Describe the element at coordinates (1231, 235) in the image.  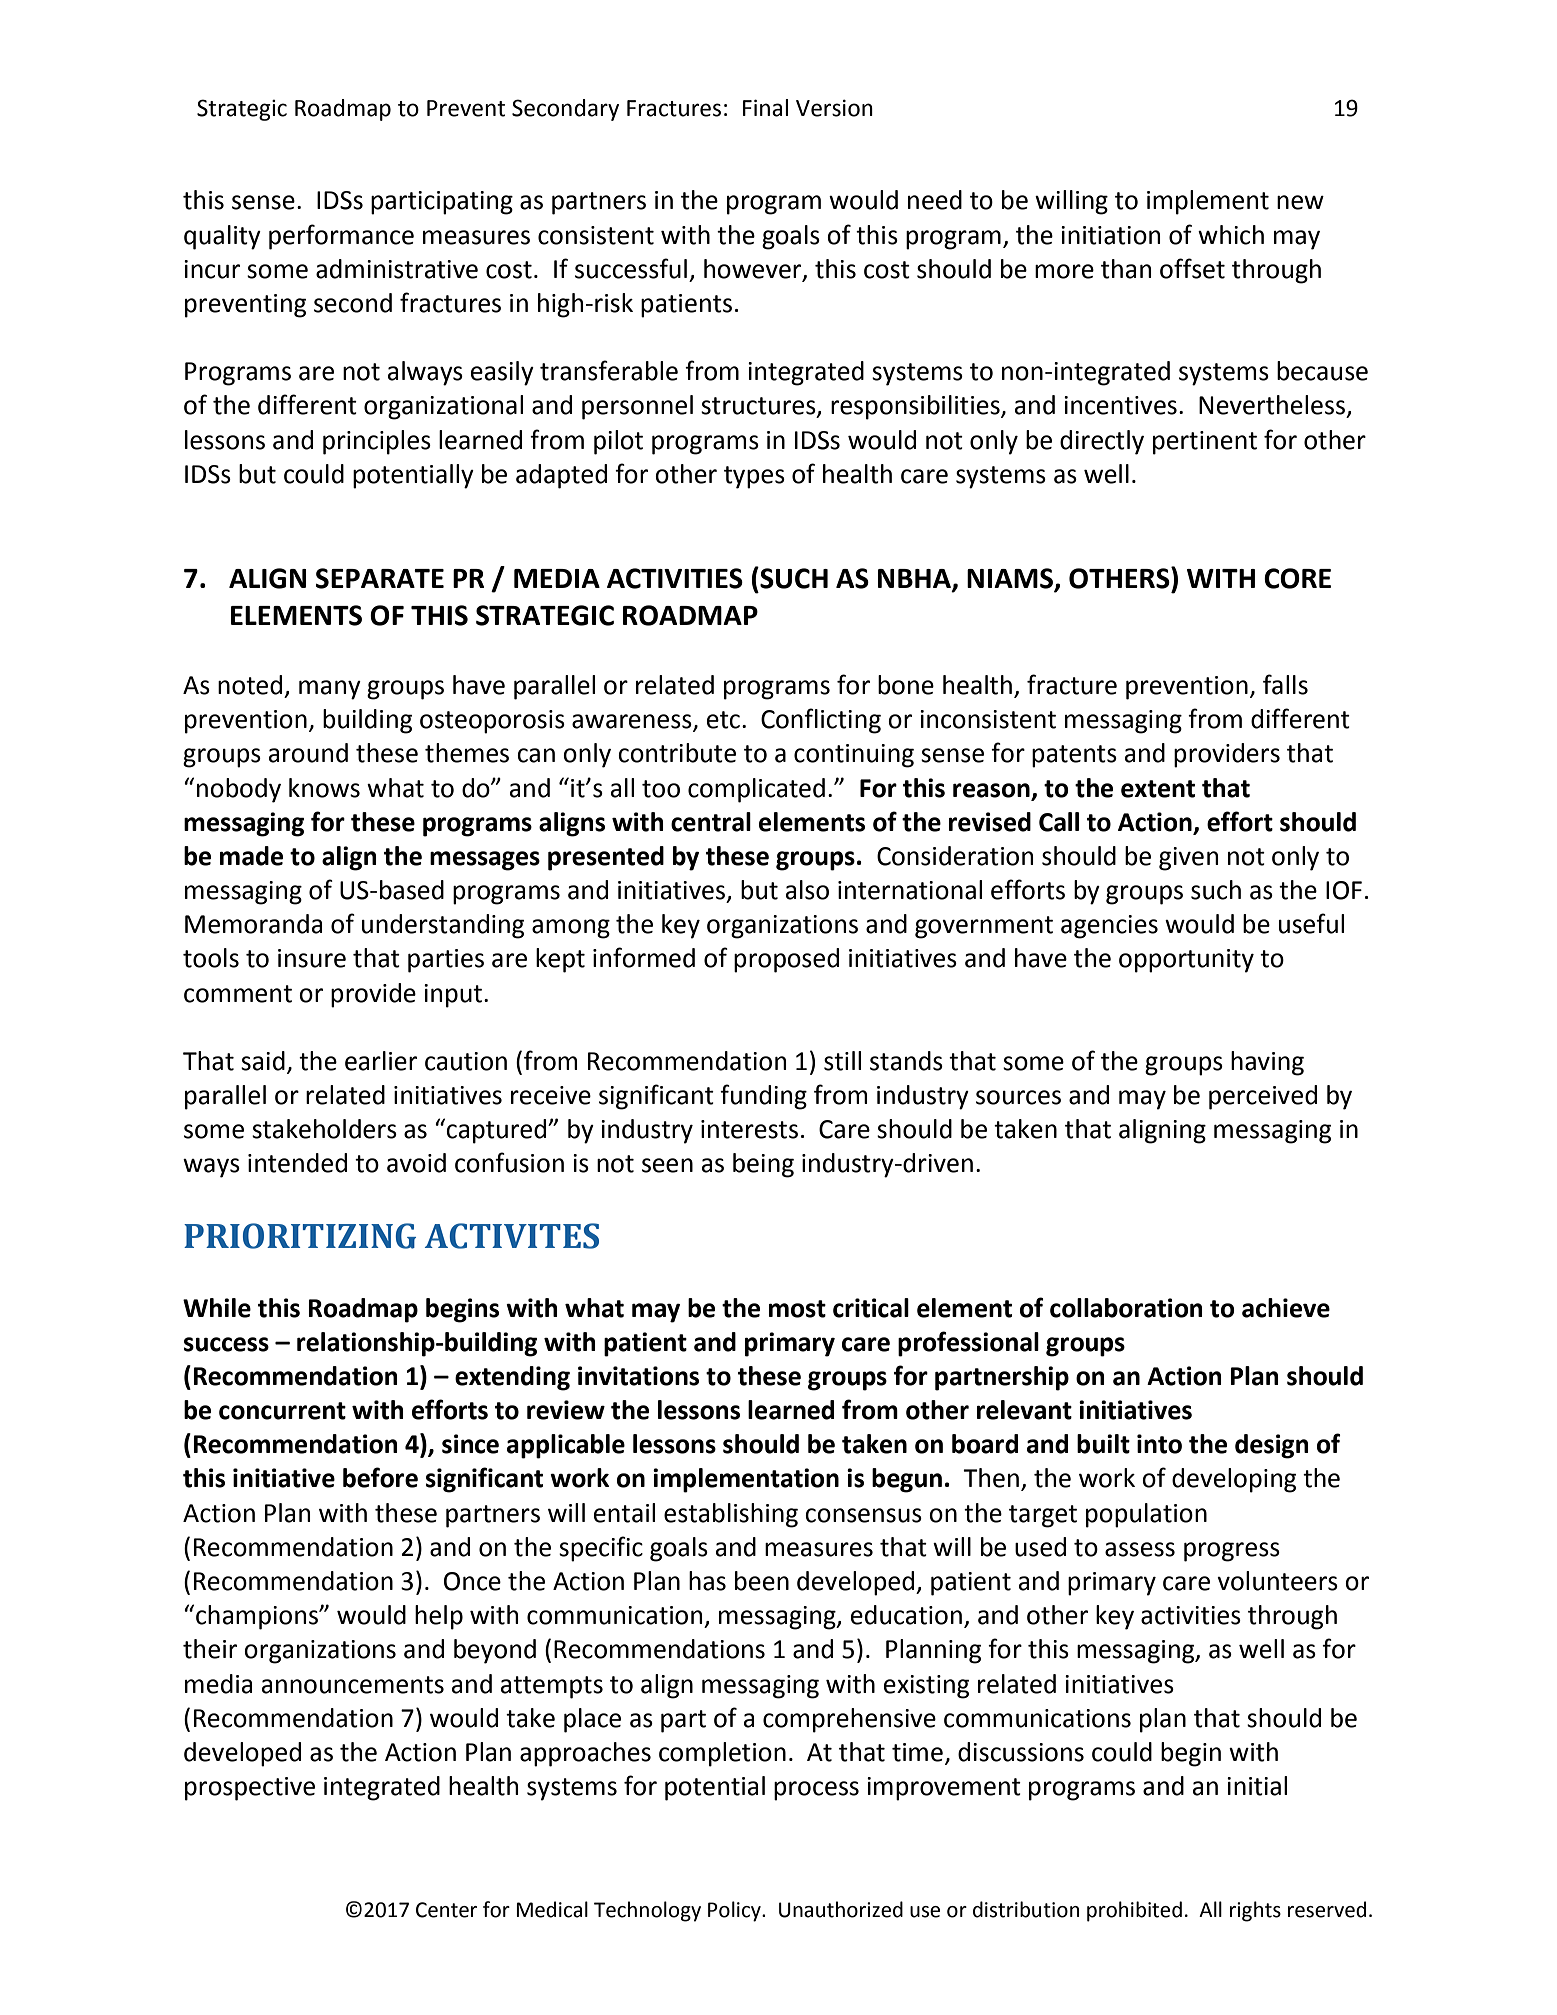
I see `which` at that location.
